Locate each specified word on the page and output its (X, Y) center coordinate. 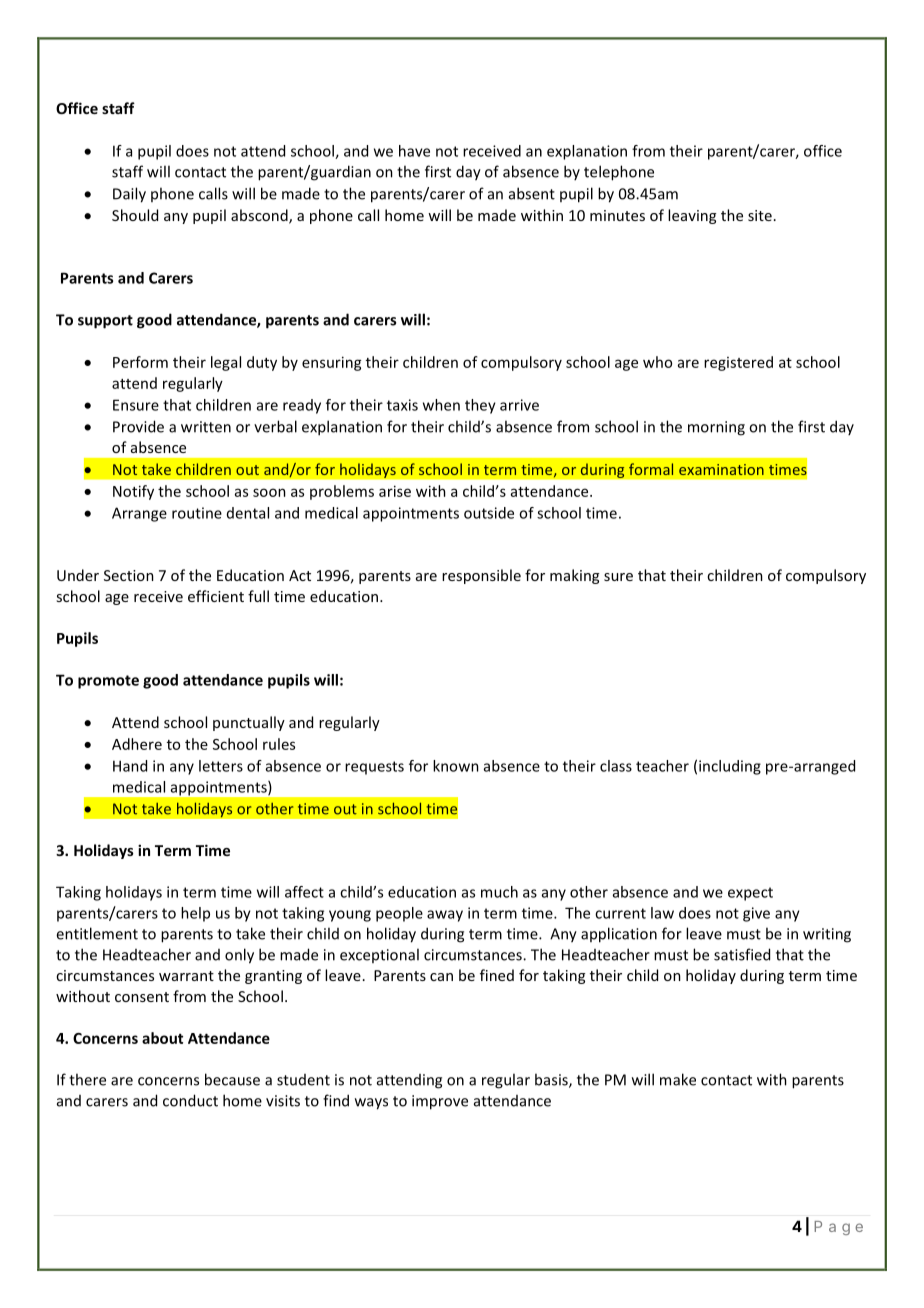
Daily (129, 195)
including (730, 767)
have (414, 151)
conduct (190, 1100)
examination (721, 469)
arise (395, 491)
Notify (133, 492)
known (456, 766)
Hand (130, 766)
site (760, 215)
